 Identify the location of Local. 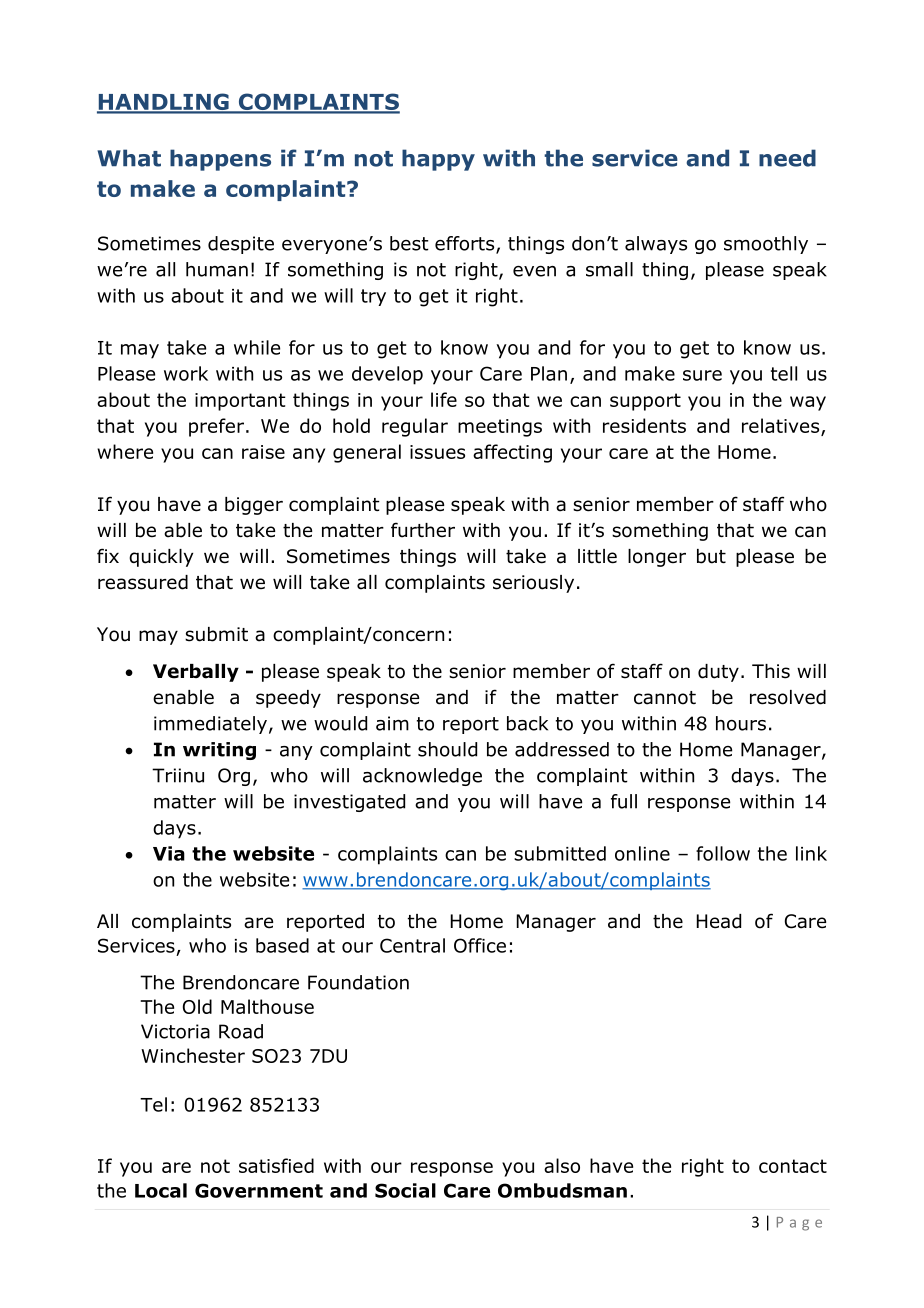
(161, 1190).
